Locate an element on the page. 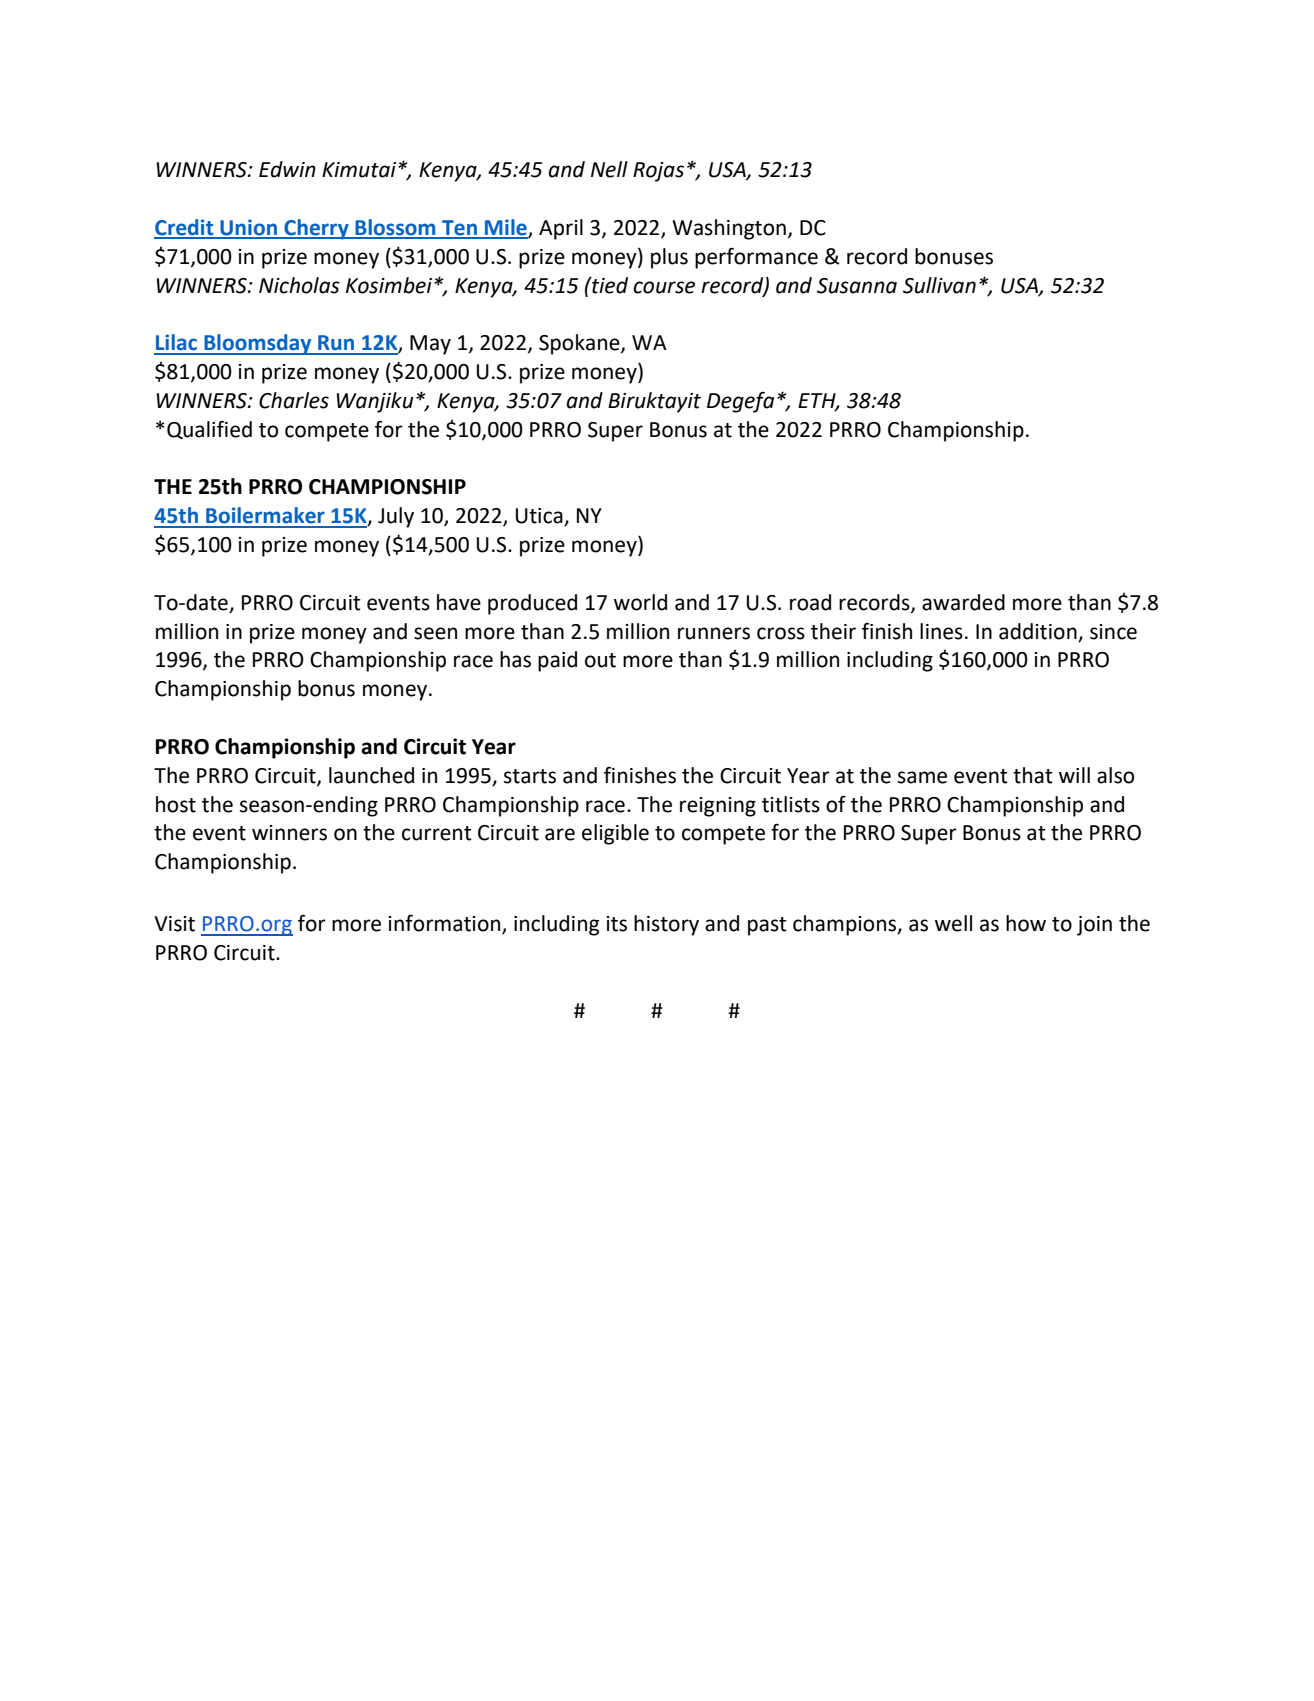 The width and height of the page is (1314, 1701). addition is located at coordinates (1038, 631).
